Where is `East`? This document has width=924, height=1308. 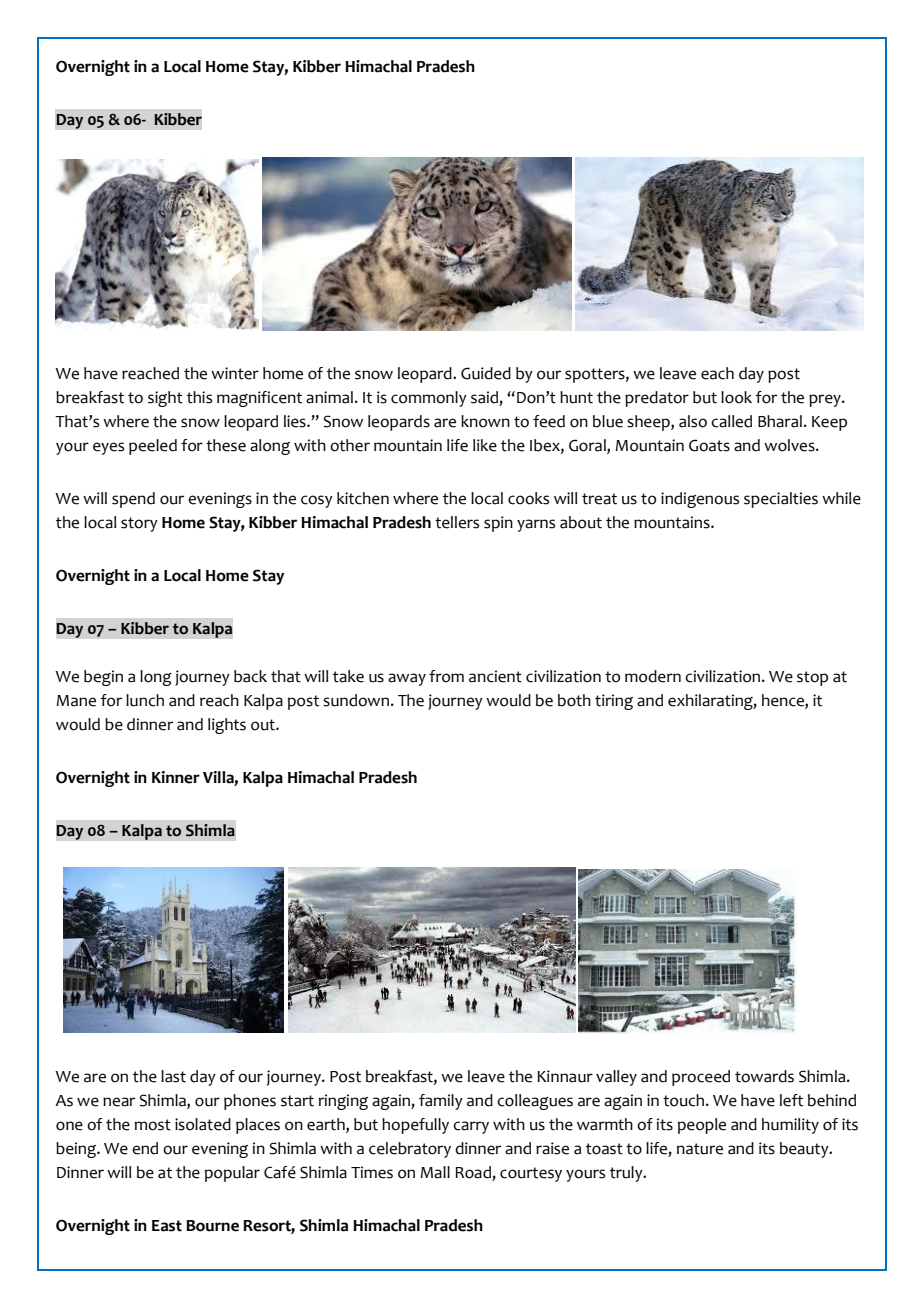
East is located at coordinates (167, 1226).
